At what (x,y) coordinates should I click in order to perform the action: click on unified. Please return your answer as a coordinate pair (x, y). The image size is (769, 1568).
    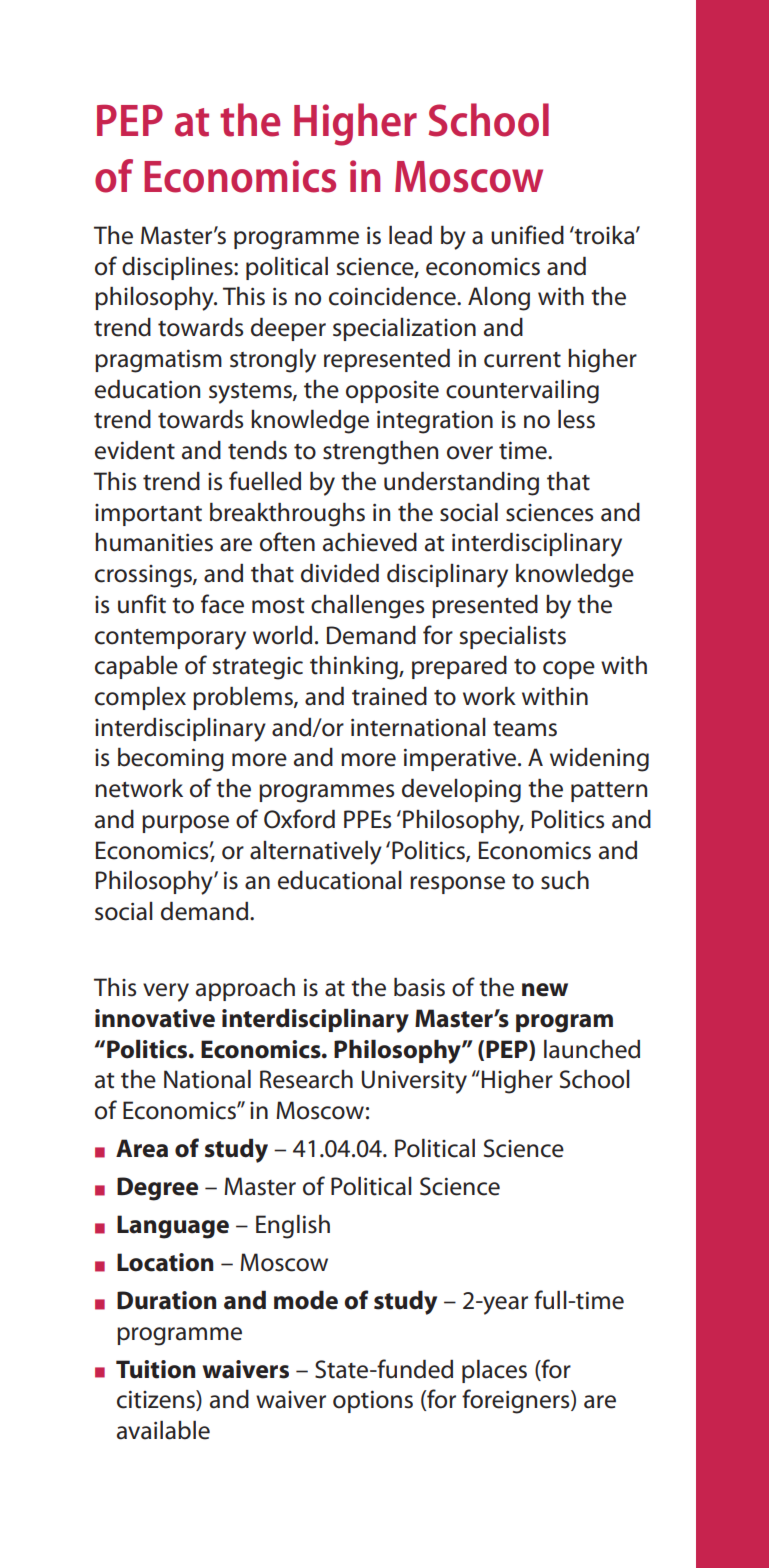
    Looking at the image, I should click on (527, 235).
